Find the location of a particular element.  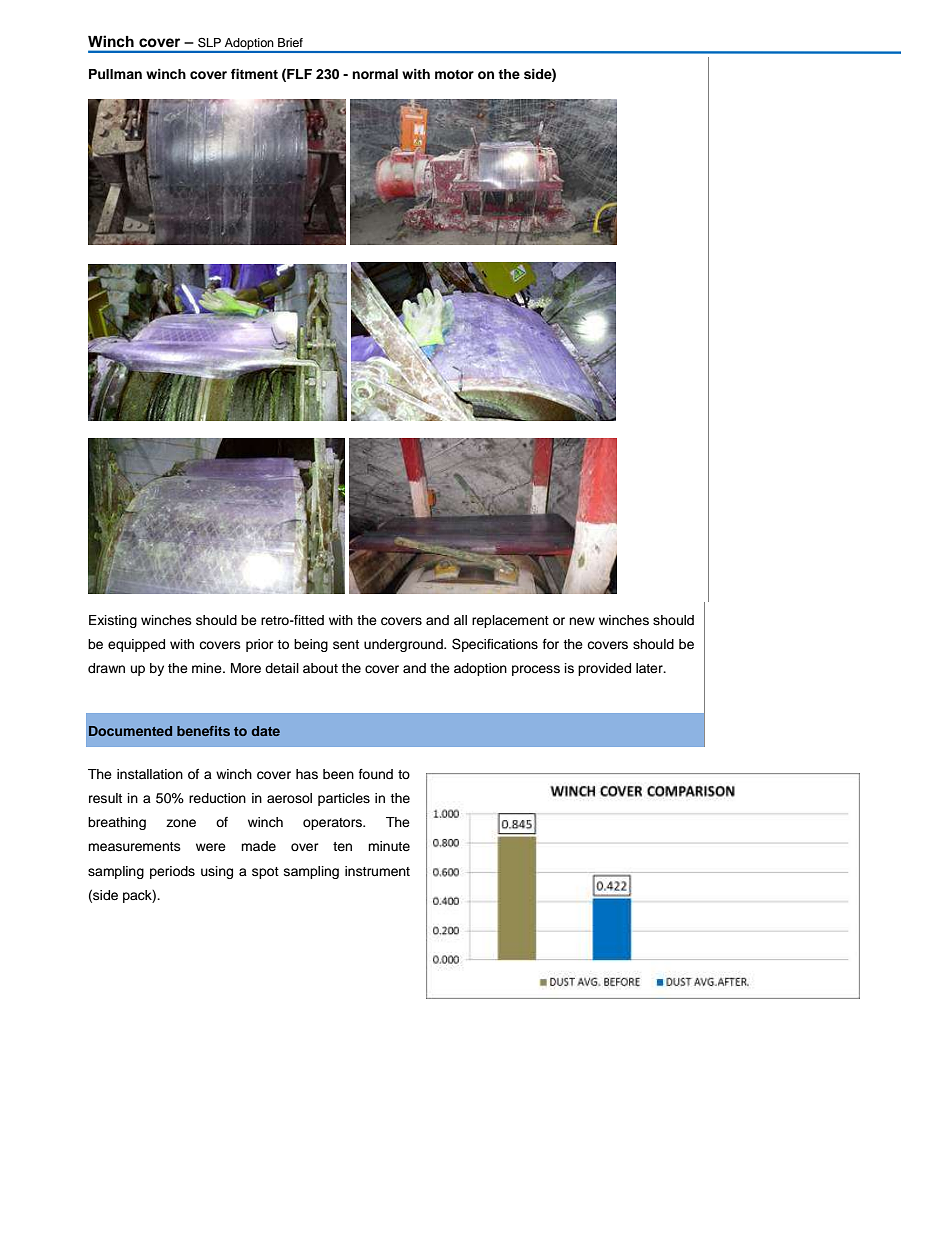

SLP is located at coordinates (209, 42).
